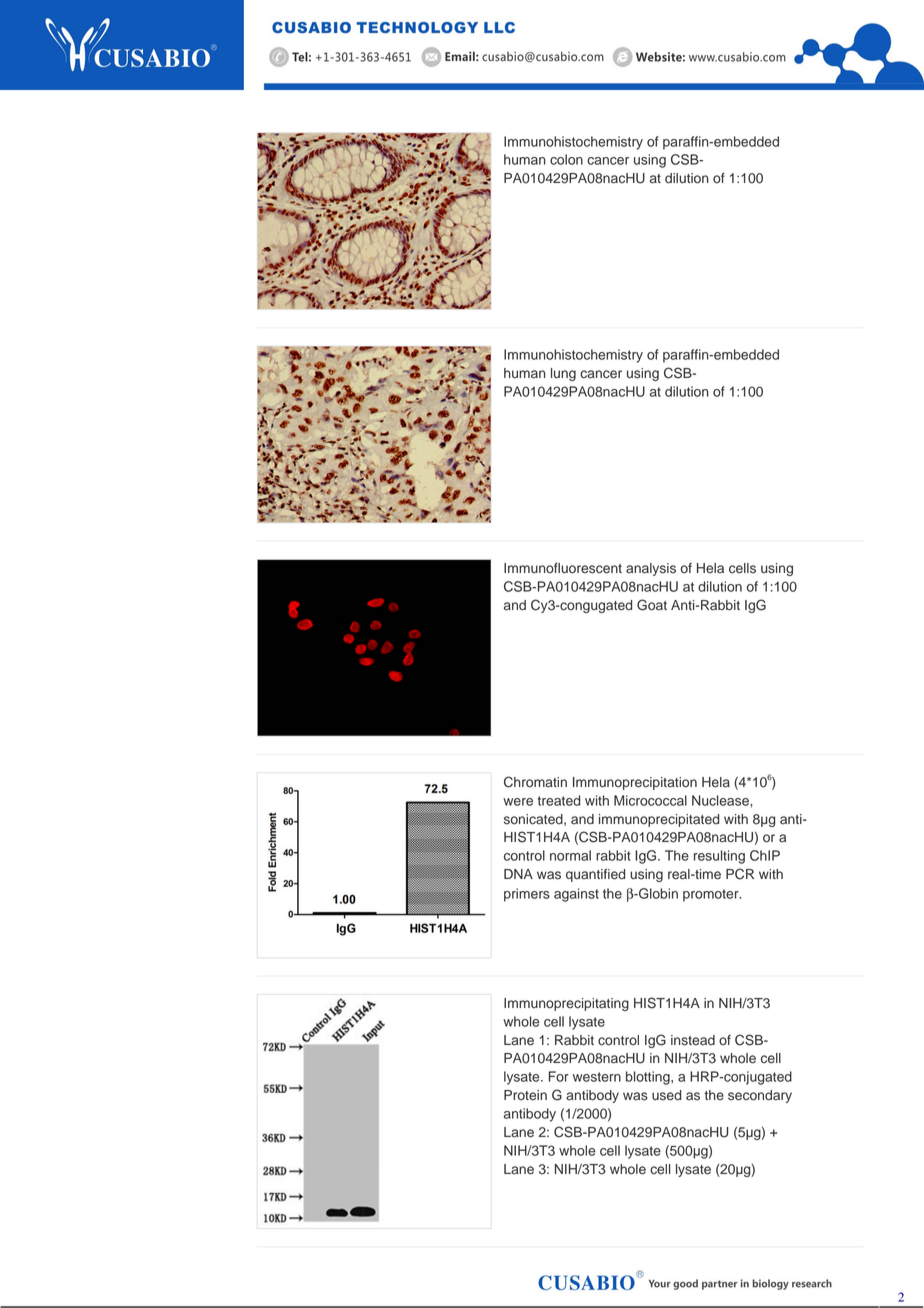 Image resolution: width=924 pixels, height=1308 pixels. What do you see at coordinates (693, 1040) in the document?
I see `instead` at bounding box center [693, 1040].
